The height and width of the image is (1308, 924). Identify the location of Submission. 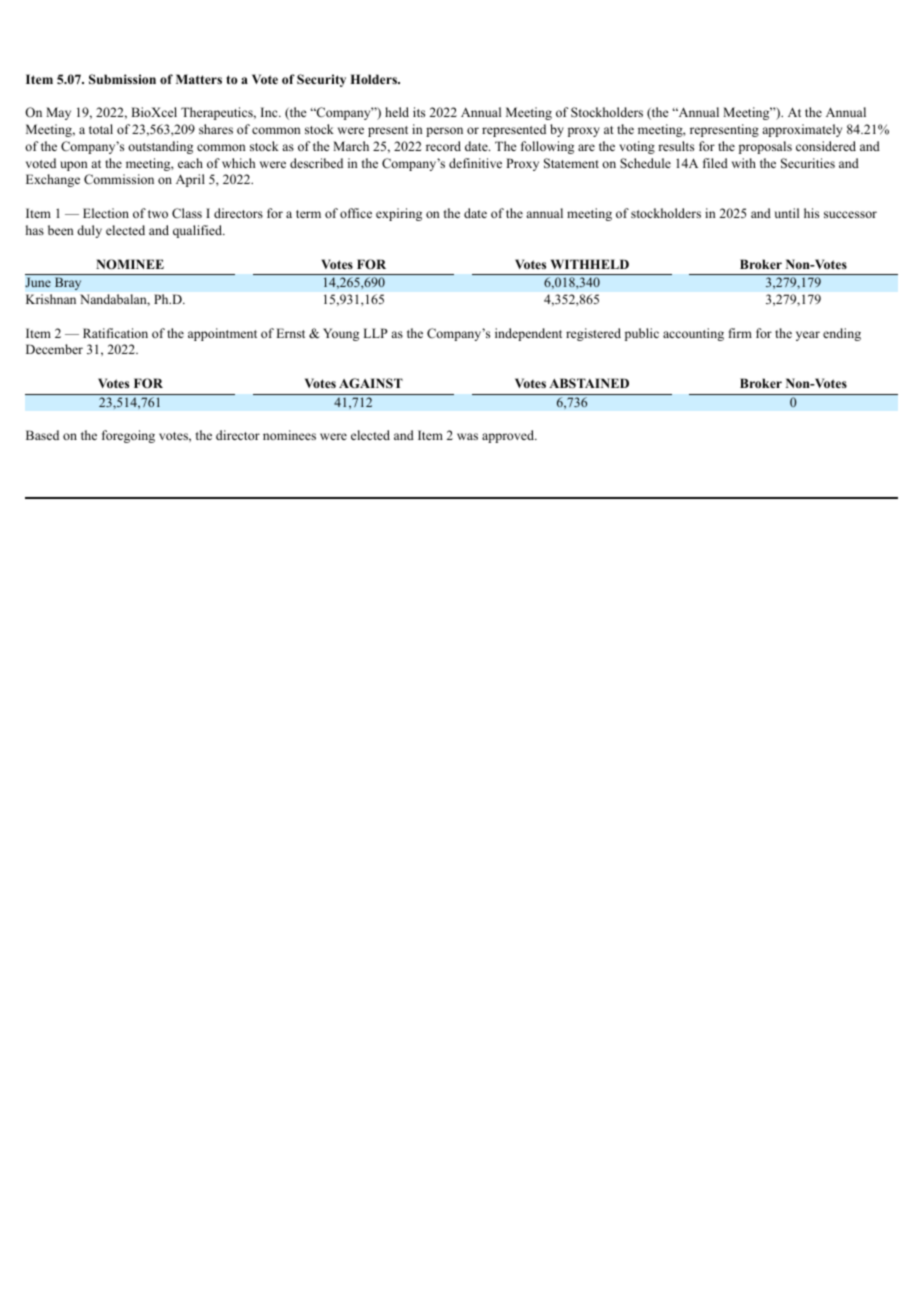
(122, 79).
